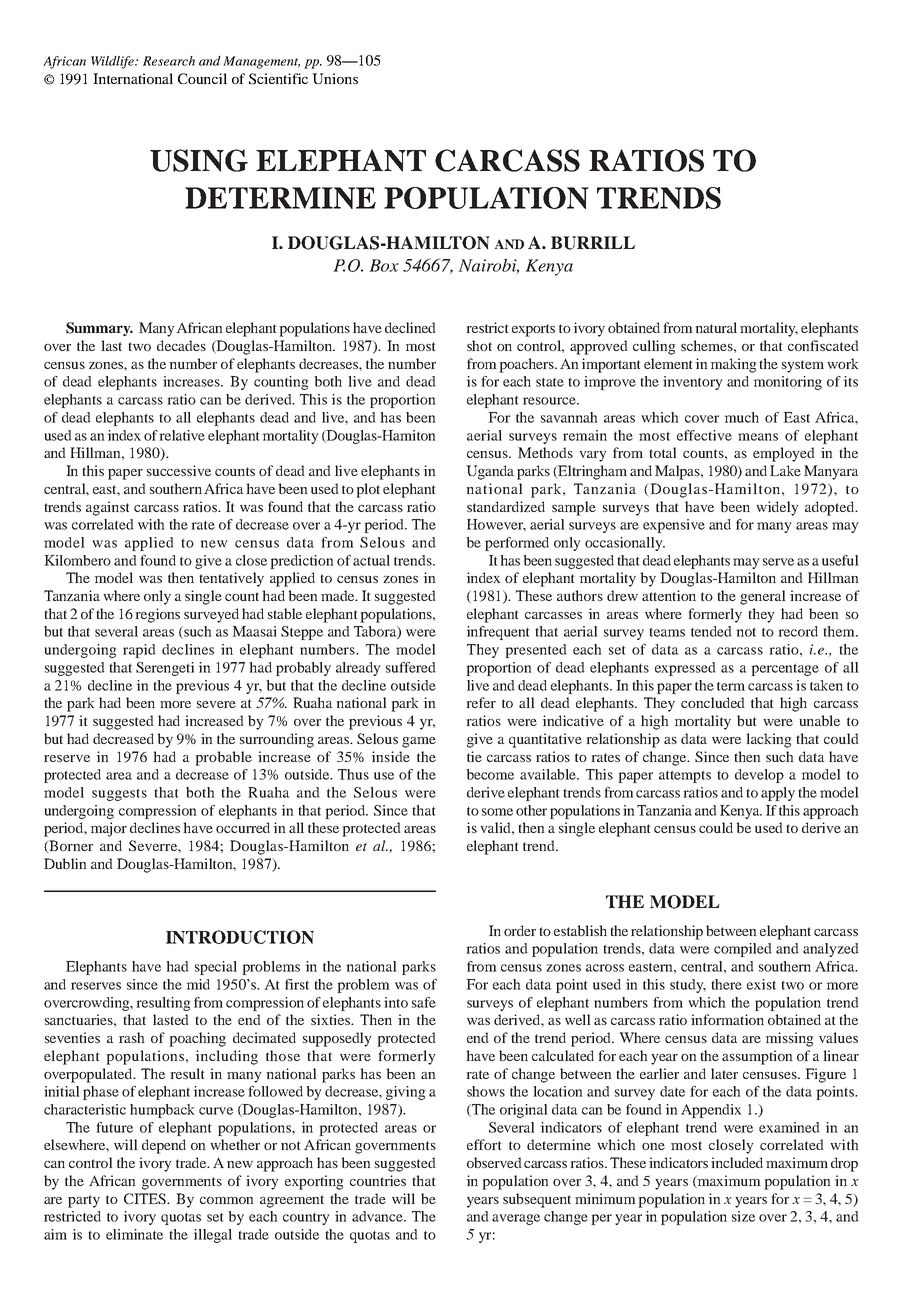 The width and height of the screenshot is (924, 1308). I want to click on natural, so click(716, 327).
